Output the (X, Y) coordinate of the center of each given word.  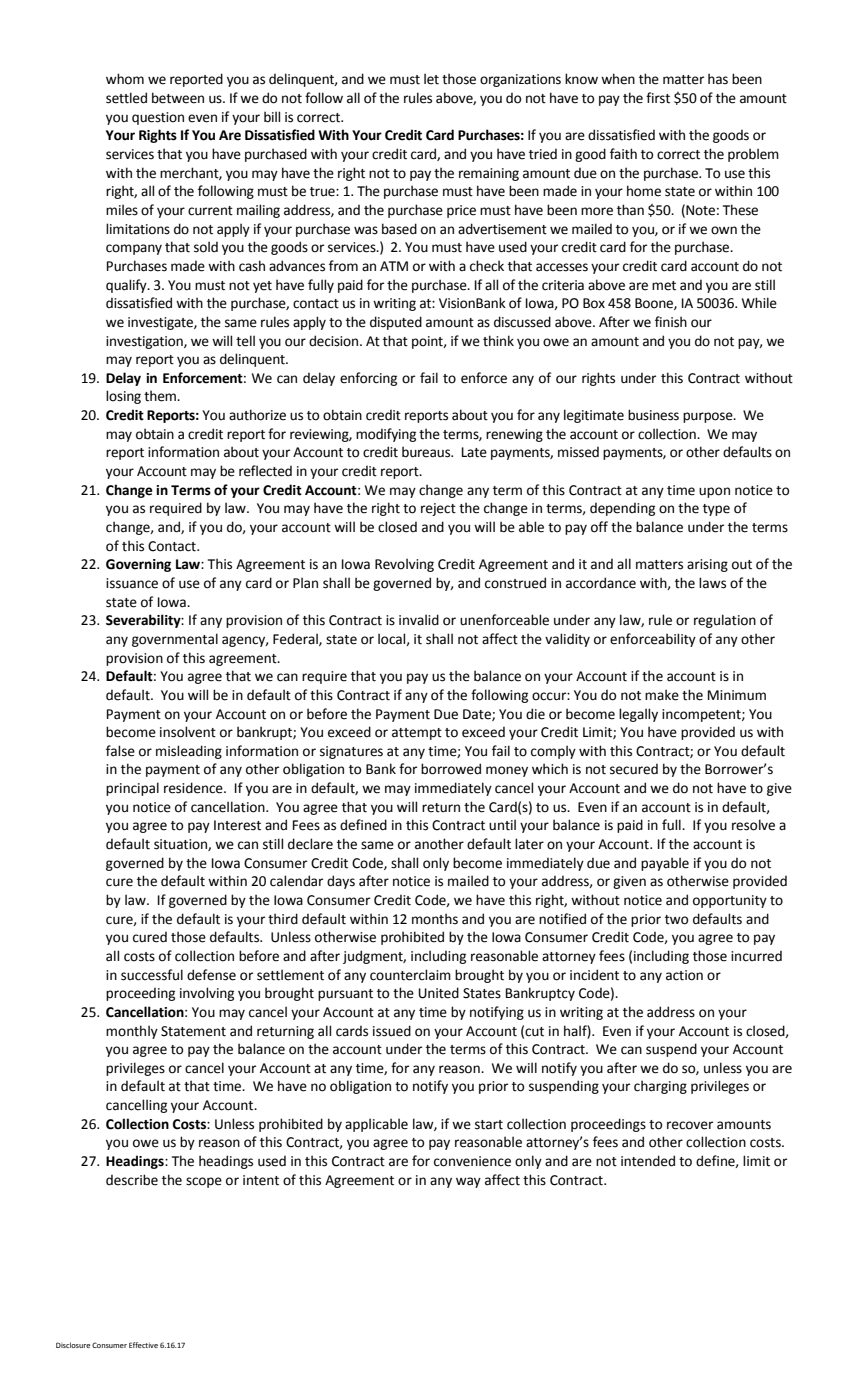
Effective (143, 1345)
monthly (132, 1032)
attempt (417, 734)
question (158, 118)
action (684, 975)
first (658, 98)
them (161, 396)
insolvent (188, 732)
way (468, 1182)
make (662, 695)
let (431, 79)
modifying (386, 435)
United (438, 993)
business (653, 415)
